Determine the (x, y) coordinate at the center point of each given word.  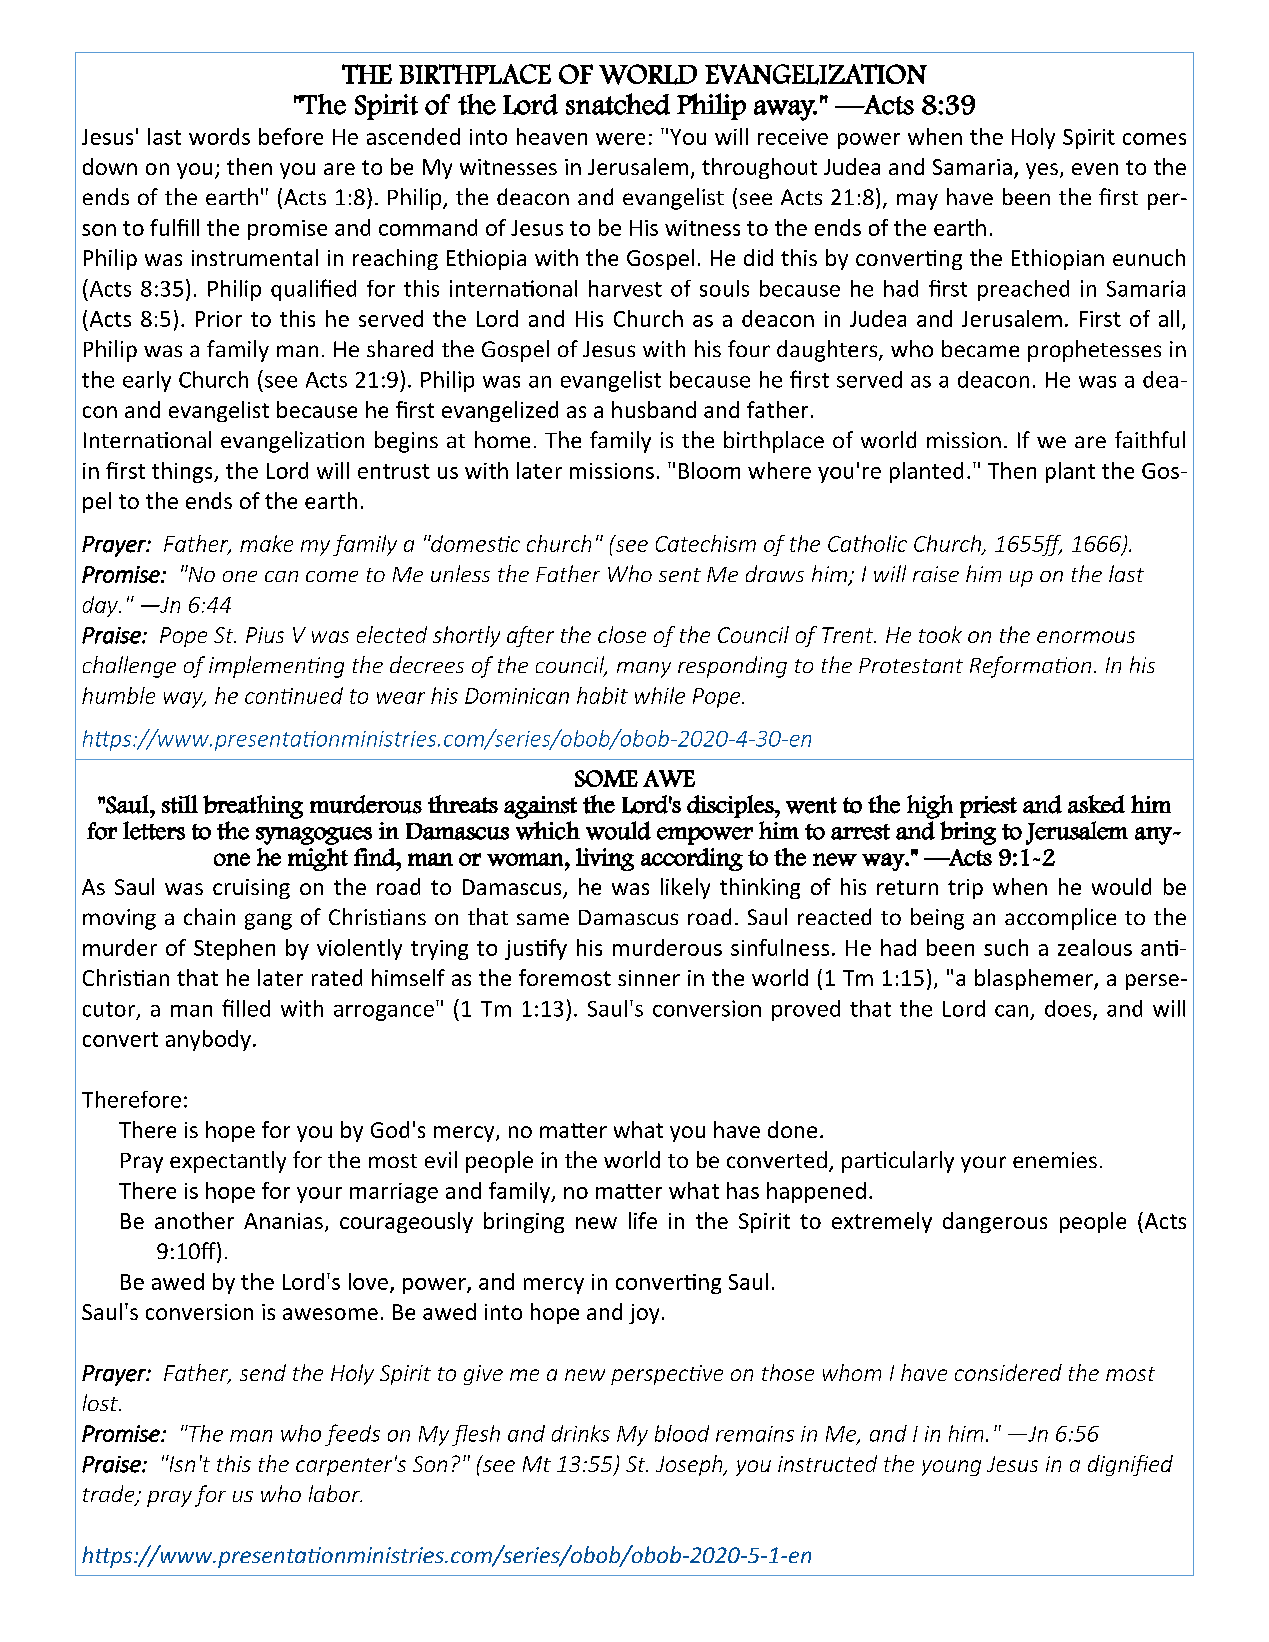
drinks (581, 1433)
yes (1042, 171)
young (951, 1468)
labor (335, 1493)
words (219, 136)
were (620, 139)
